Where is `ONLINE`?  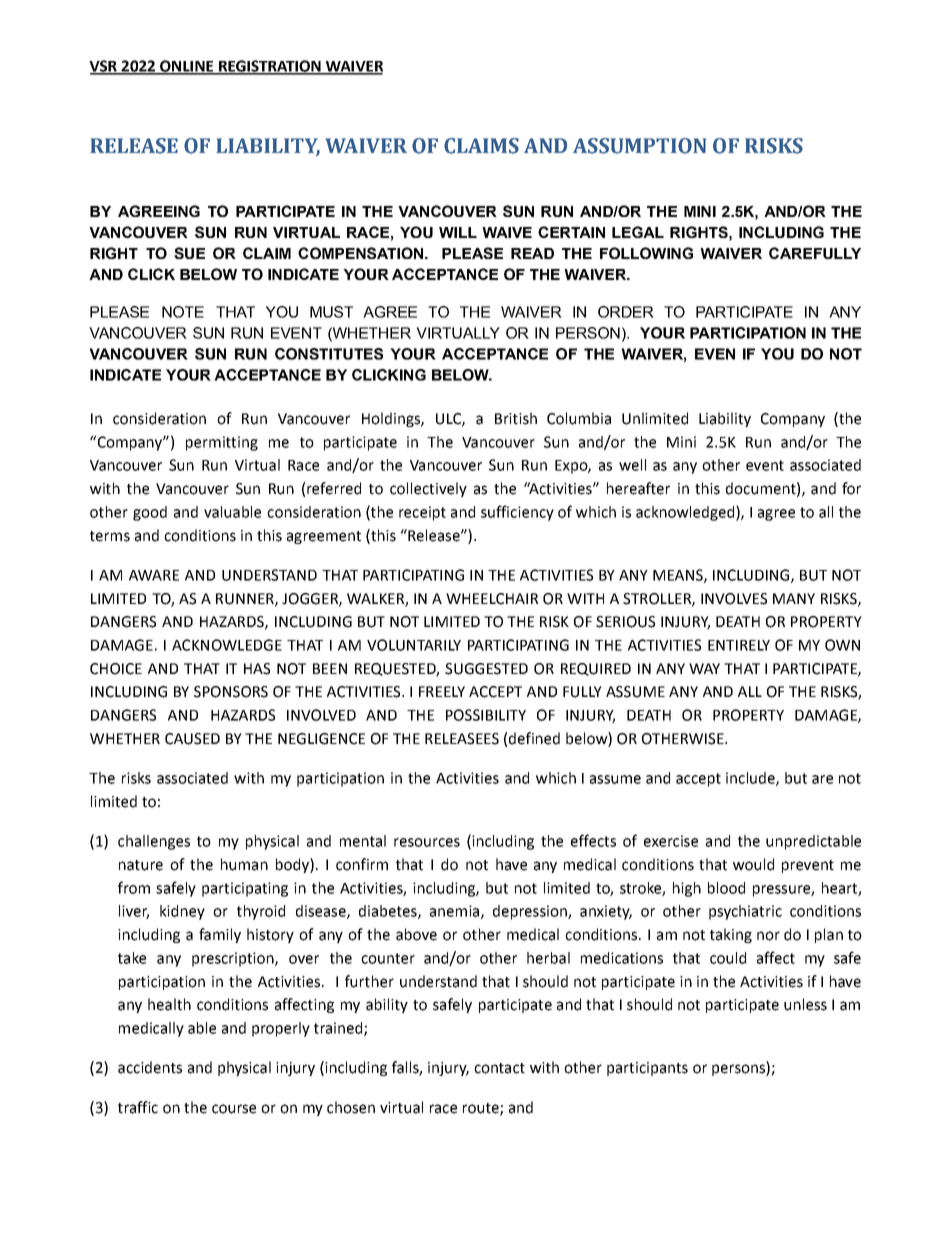
ONLINE is located at coordinates (187, 67).
